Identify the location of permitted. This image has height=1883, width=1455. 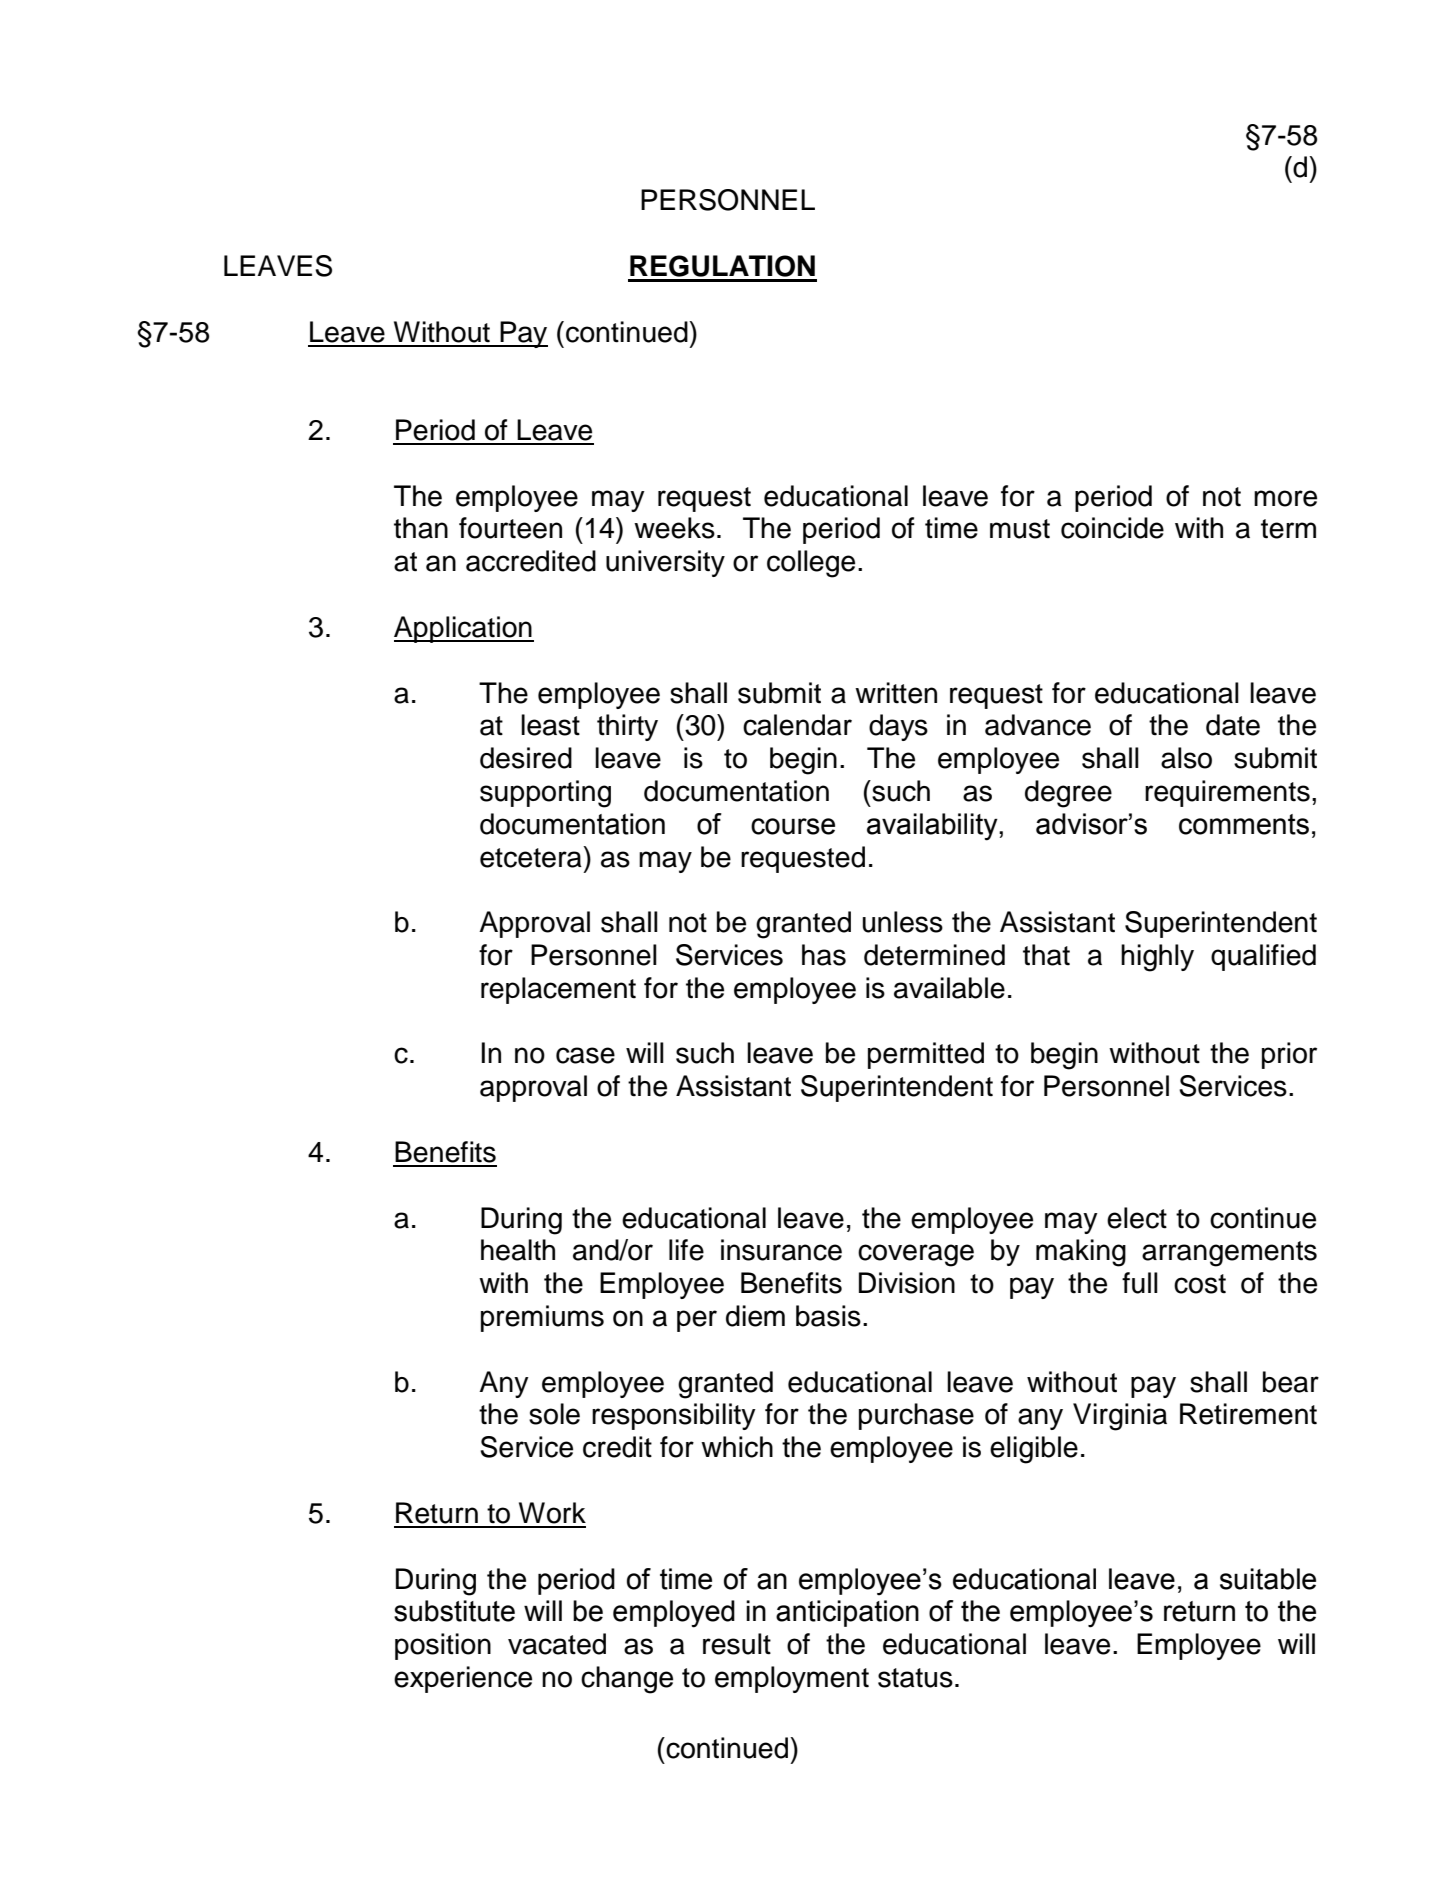
(926, 1055).
